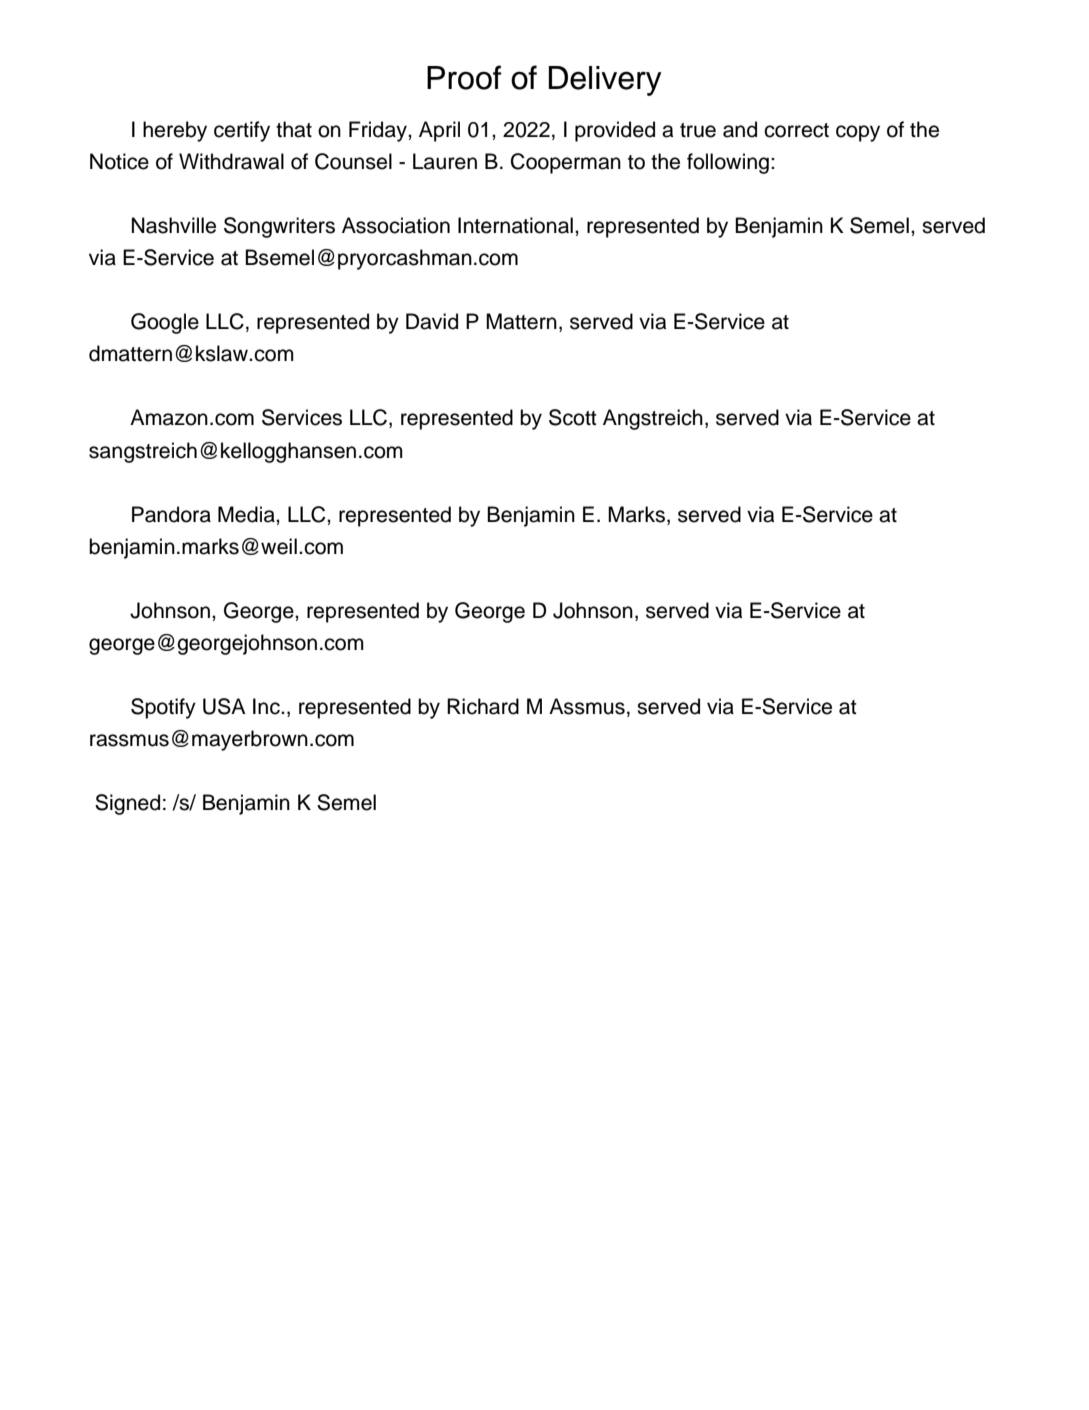 The width and height of the screenshot is (1089, 1410). What do you see at coordinates (165, 323) in the screenshot?
I see `Google` at bounding box center [165, 323].
